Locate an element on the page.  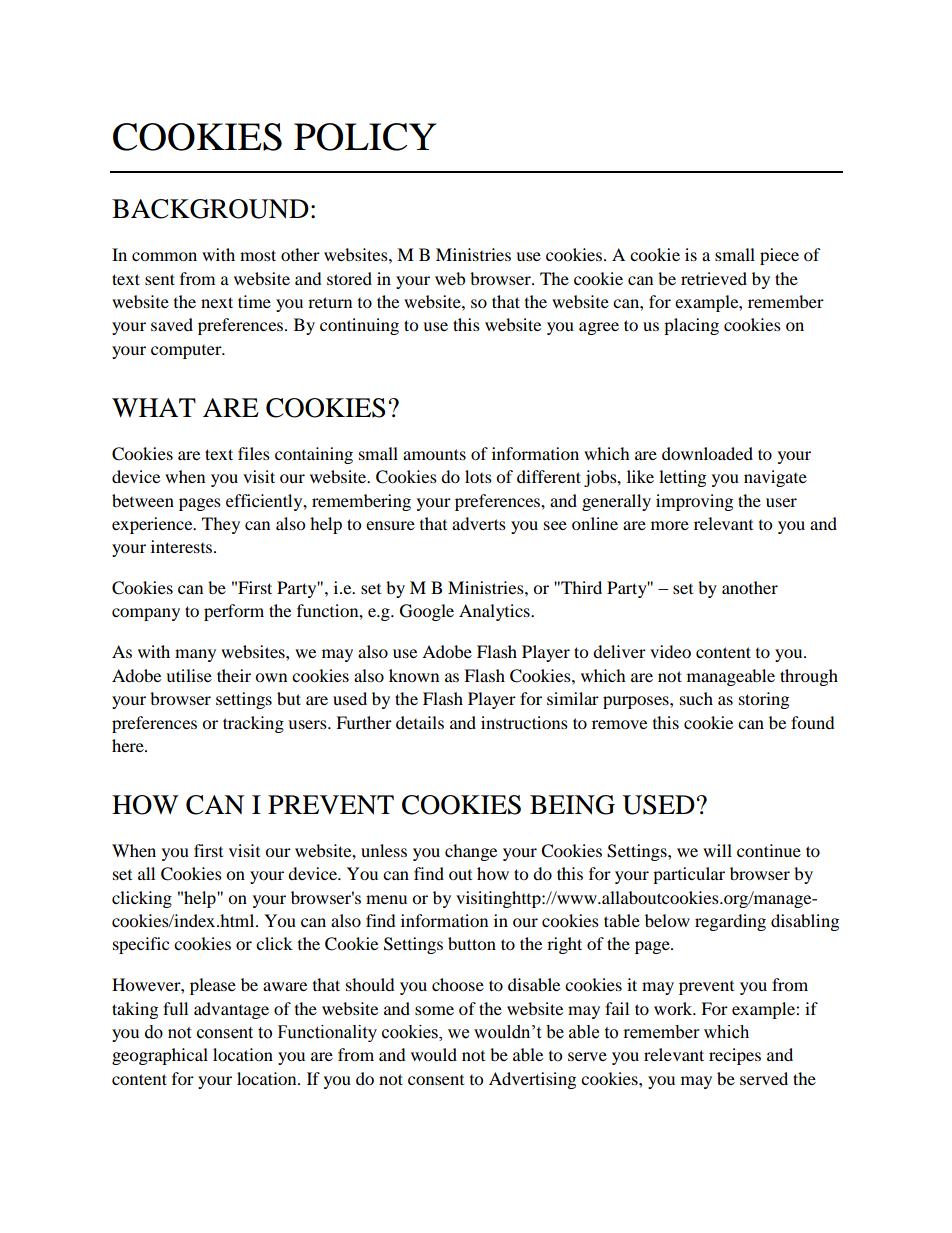
POLICY is located at coordinates (365, 137).
